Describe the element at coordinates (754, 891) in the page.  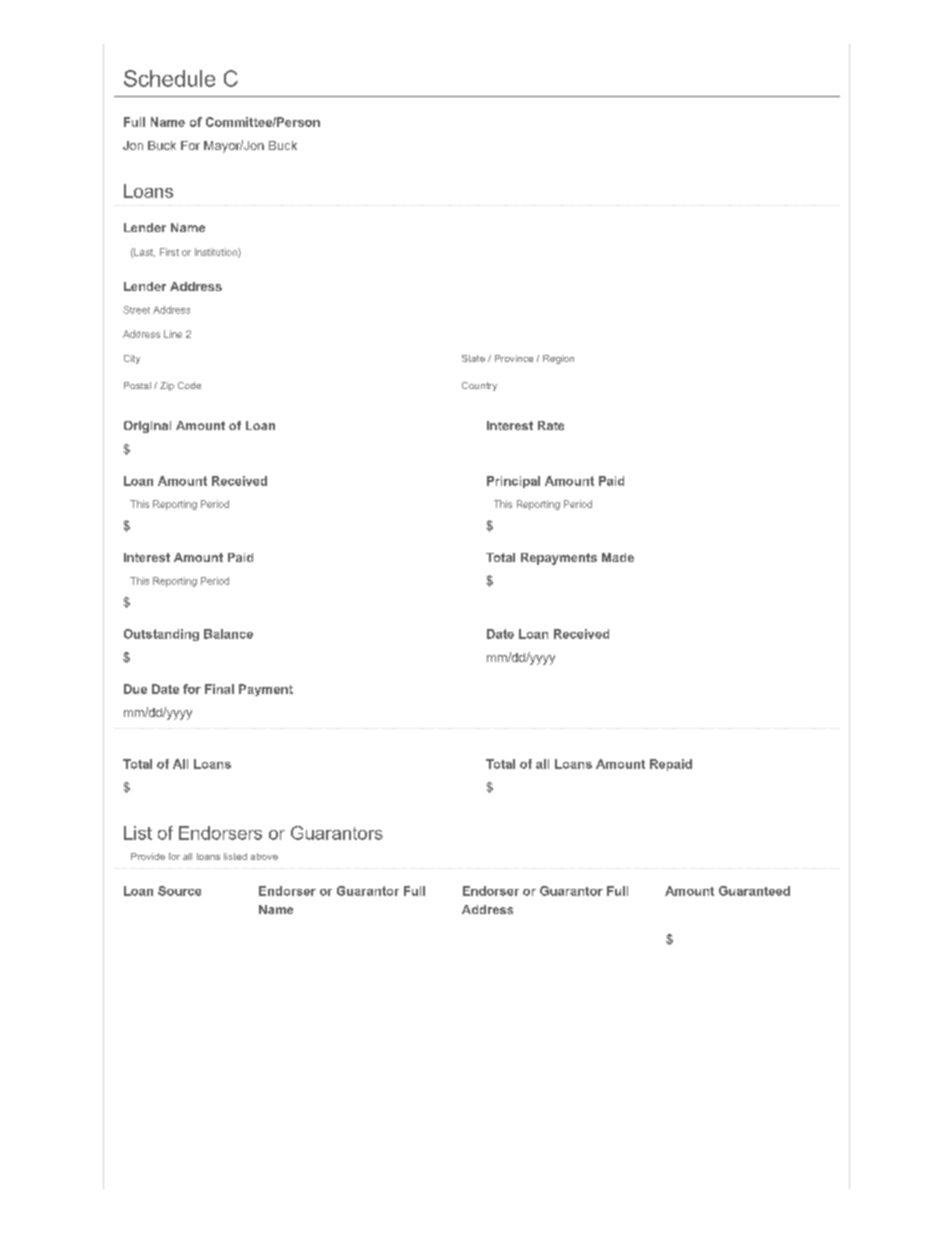
I see `Guaranteed` at that location.
